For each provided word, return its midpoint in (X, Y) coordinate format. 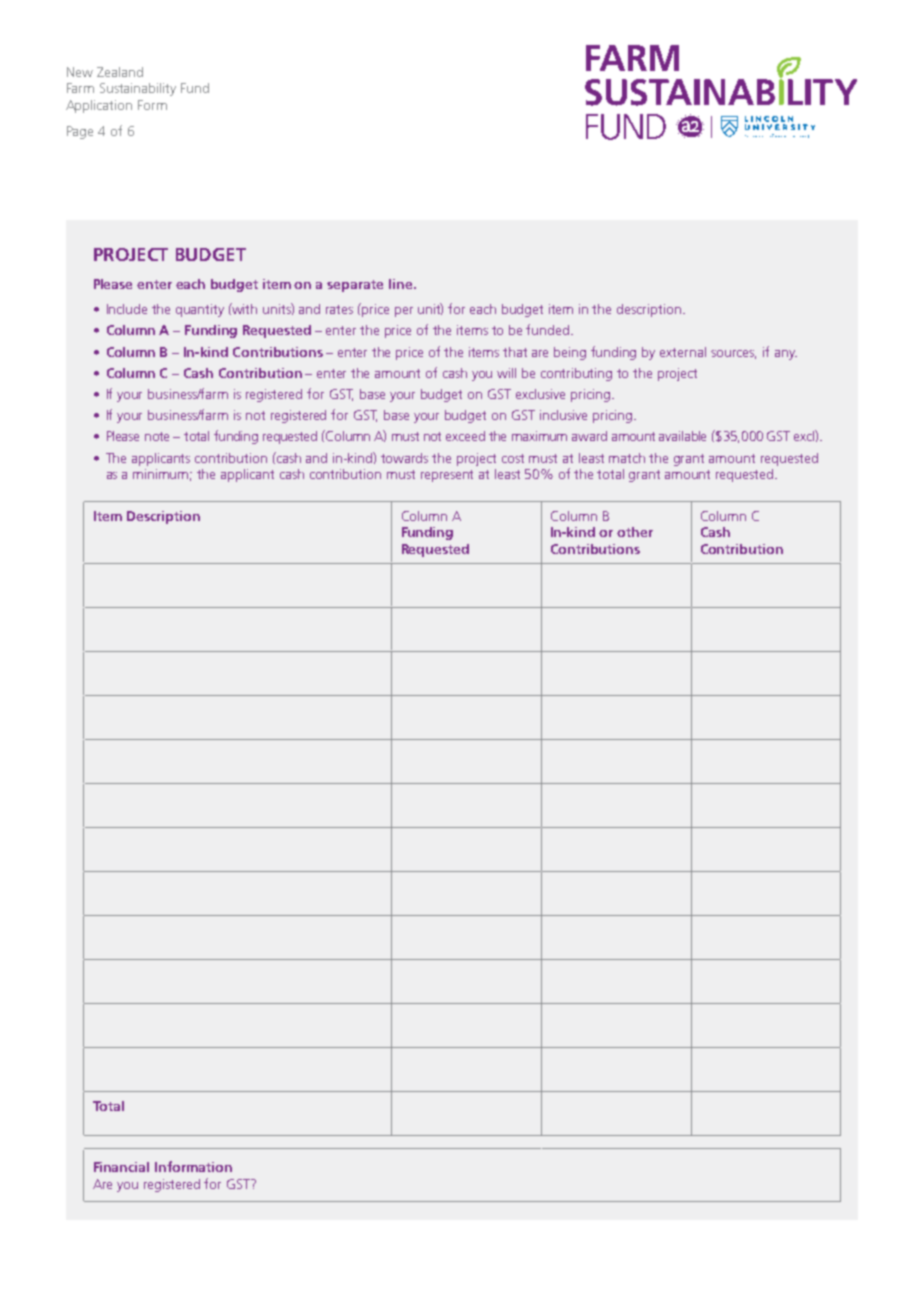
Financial (121, 1167)
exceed (465, 436)
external (683, 352)
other (635, 532)
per (404, 312)
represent (447, 476)
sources (733, 354)
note (157, 436)
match (627, 458)
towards (404, 458)
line (402, 284)
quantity (200, 310)
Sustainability (138, 89)
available (682, 436)
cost (513, 458)
